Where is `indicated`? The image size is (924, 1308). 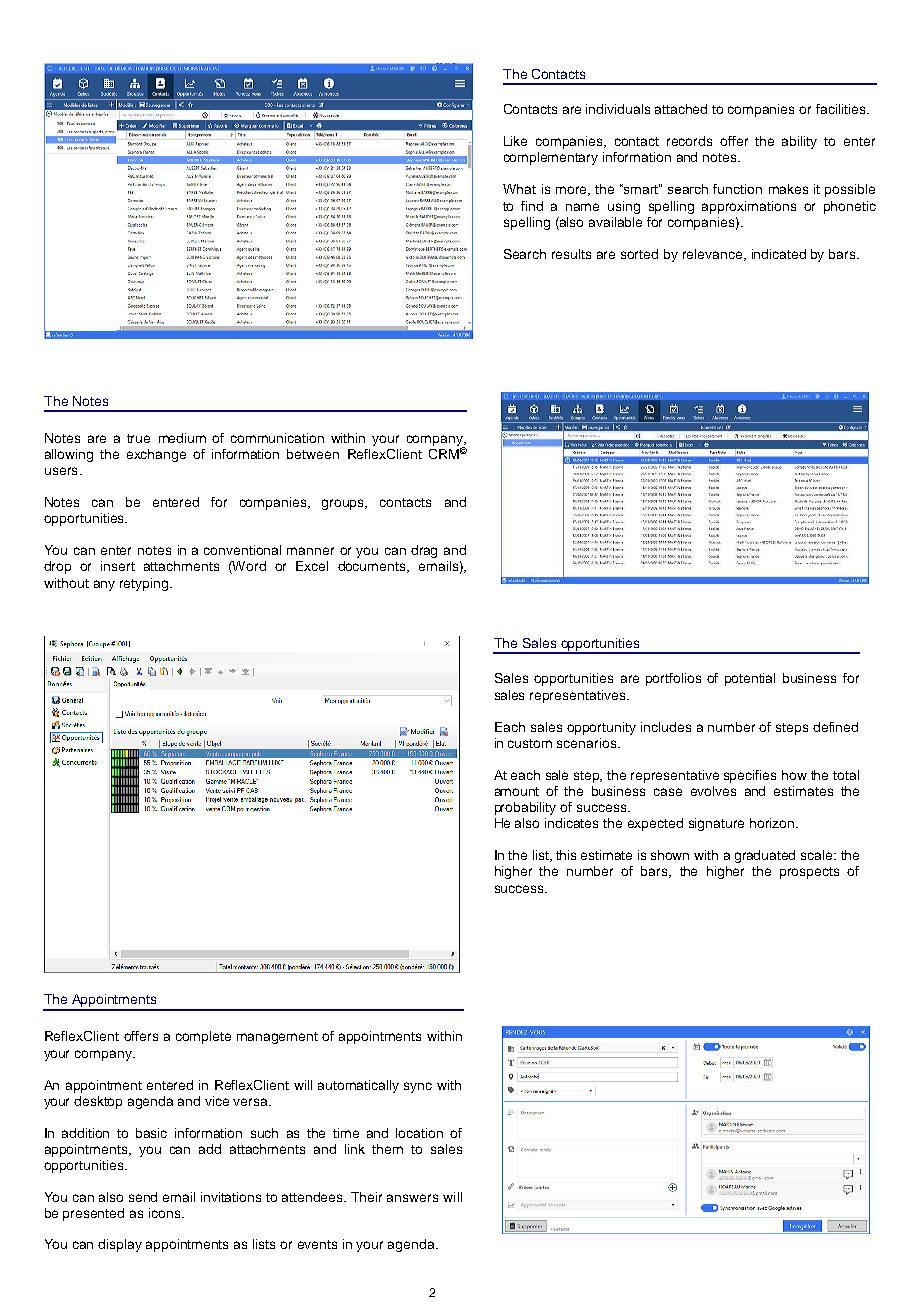
indicated is located at coordinates (779, 254).
